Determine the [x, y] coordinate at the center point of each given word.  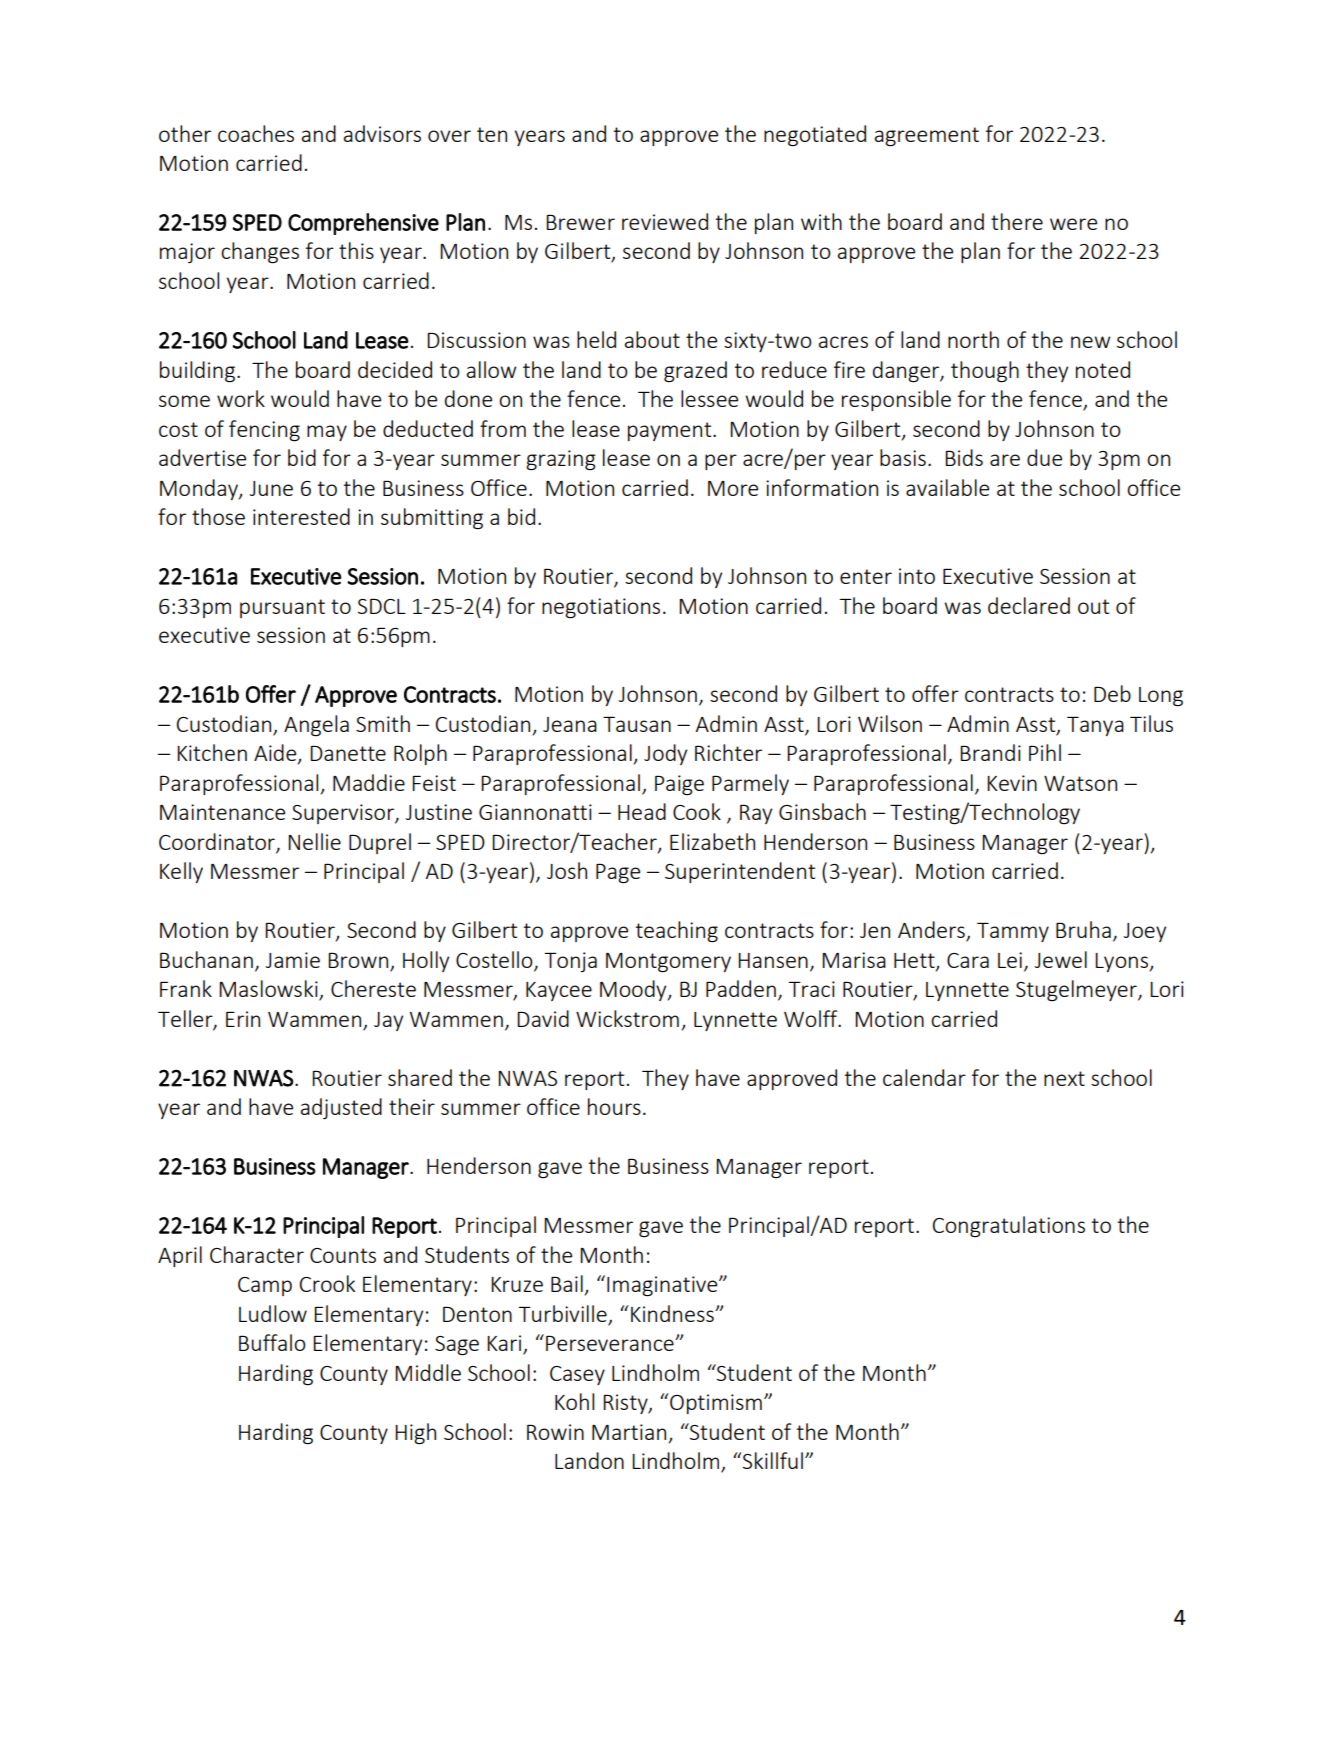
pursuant [282, 608]
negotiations [601, 608]
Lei [1010, 960]
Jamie [292, 960]
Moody [634, 990]
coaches [256, 133]
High [415, 1433]
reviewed [665, 221]
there [1017, 221]
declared [1029, 605]
